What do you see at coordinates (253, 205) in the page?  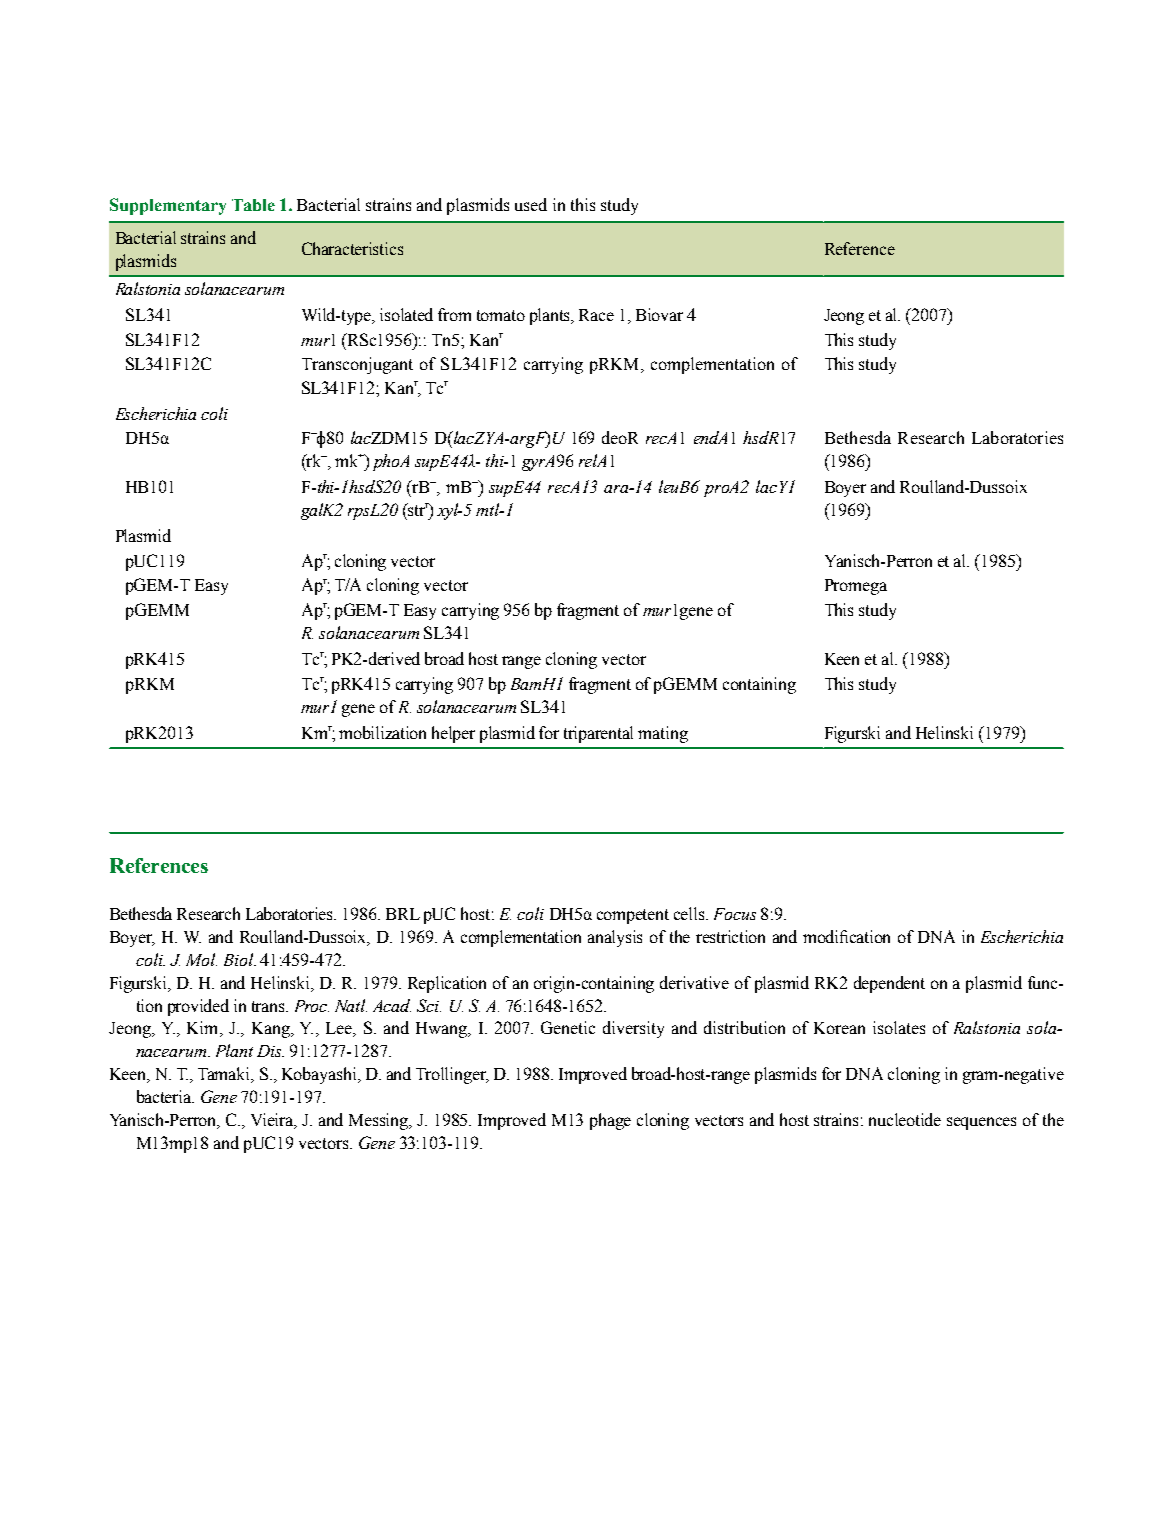 I see `Table` at bounding box center [253, 205].
